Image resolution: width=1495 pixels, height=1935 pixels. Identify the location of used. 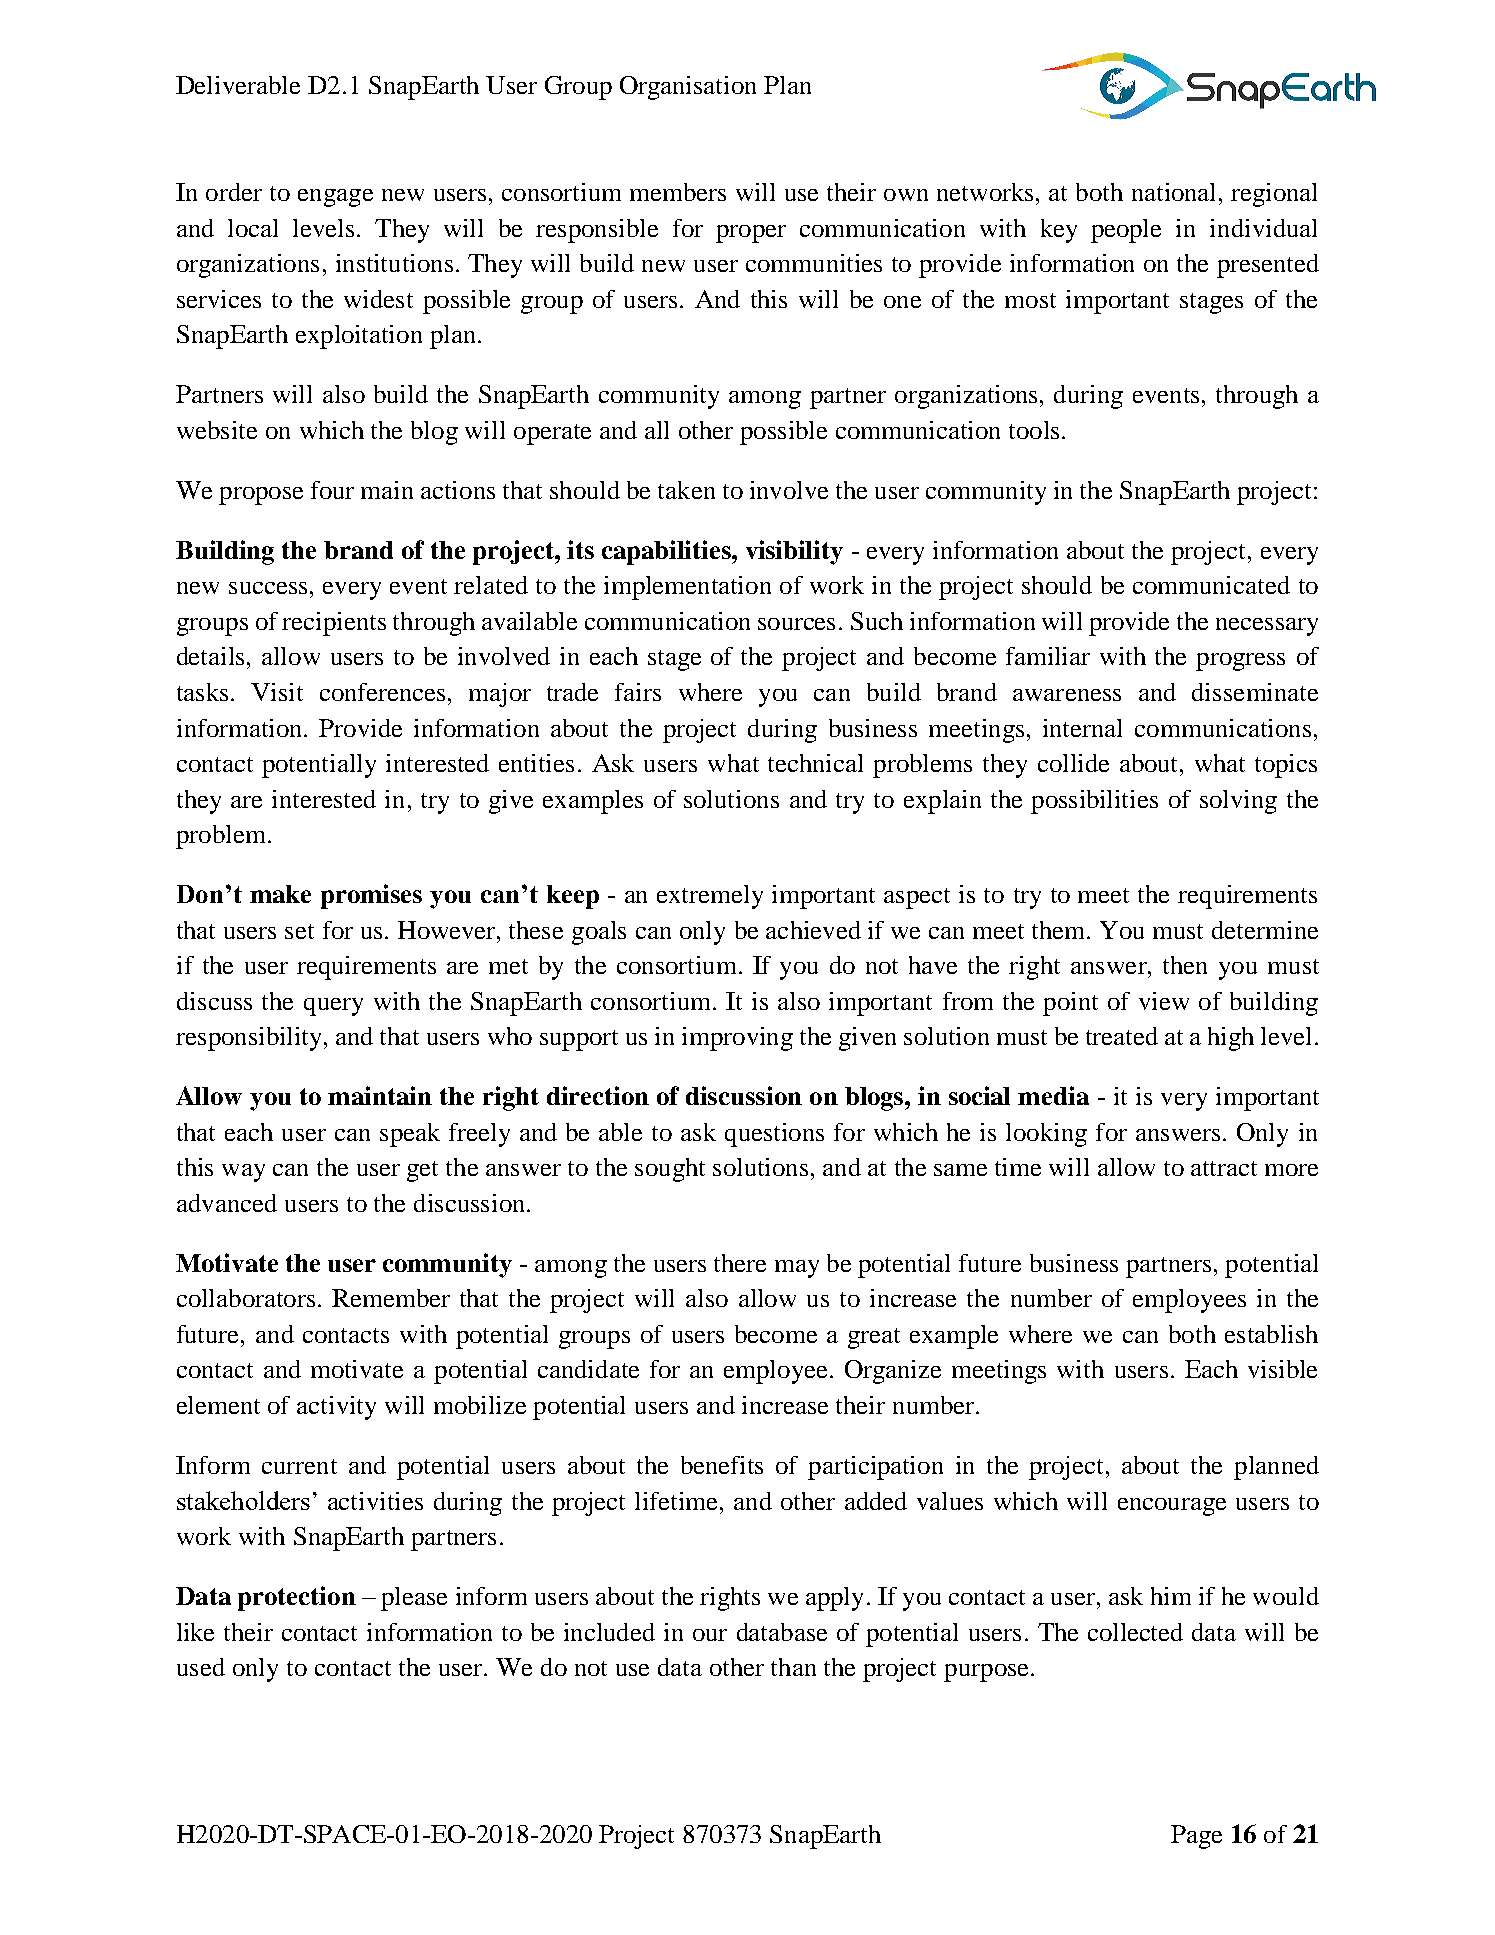
(201, 1667).
